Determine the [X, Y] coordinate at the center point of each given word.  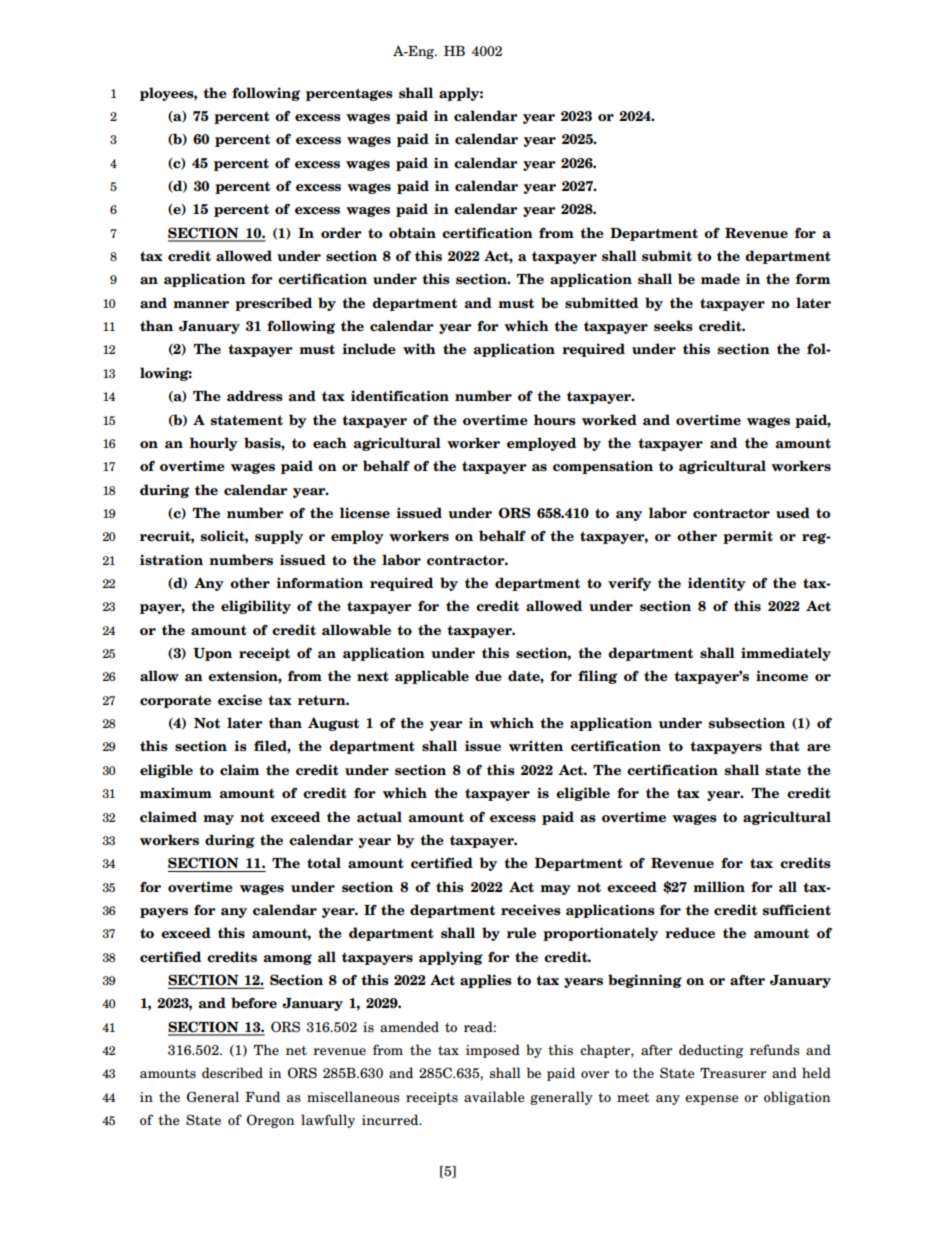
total [324, 863]
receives [531, 910]
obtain [412, 233]
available [494, 1096]
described [232, 1072]
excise [240, 700]
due [488, 675]
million [719, 886]
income [782, 676]
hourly [214, 444]
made [720, 278]
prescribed [274, 304]
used [793, 512]
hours [555, 419]
